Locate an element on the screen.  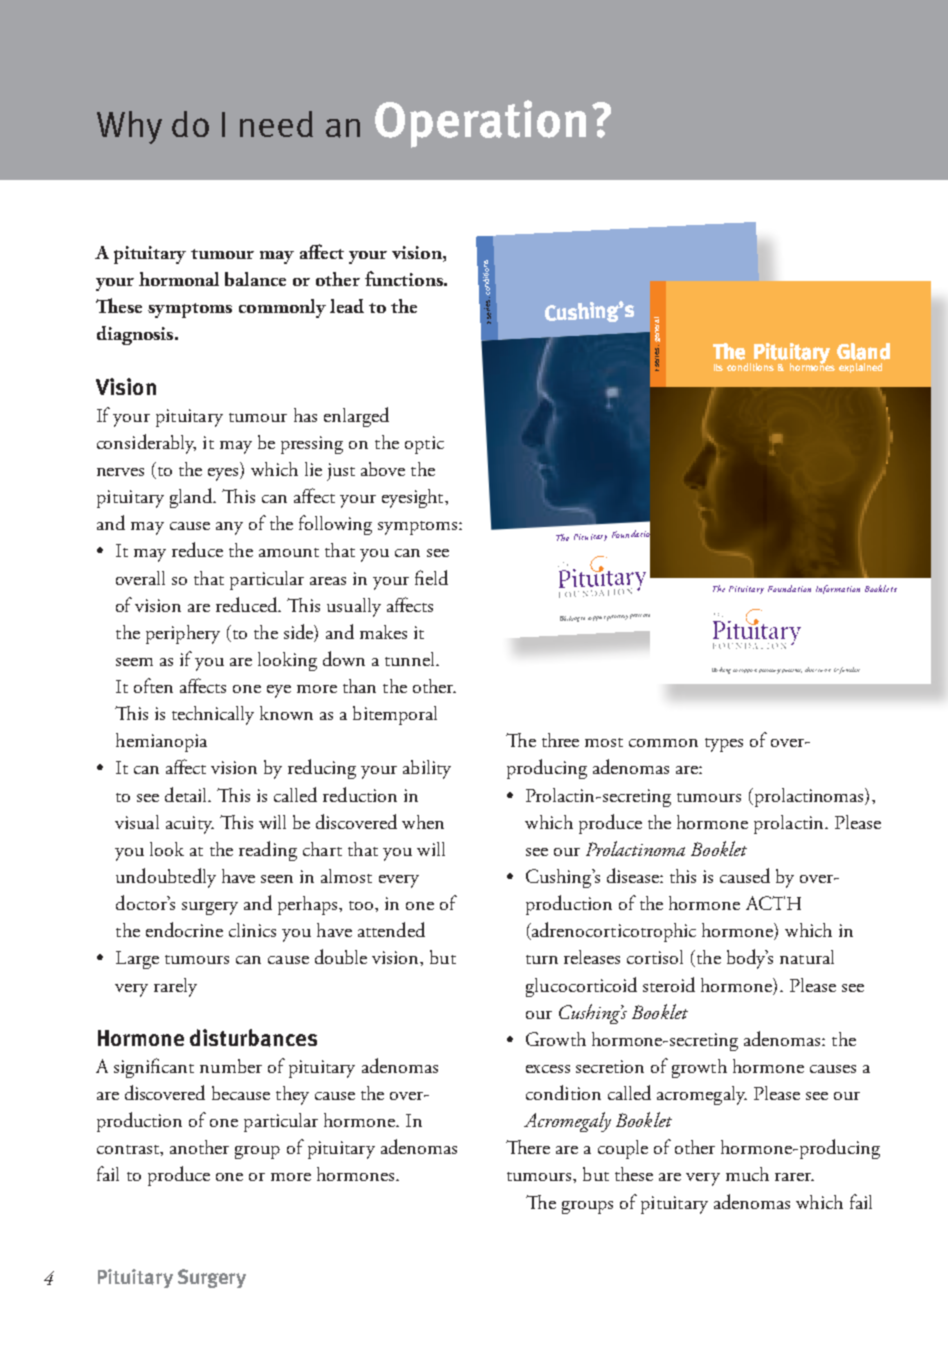
when is located at coordinates (423, 822).
